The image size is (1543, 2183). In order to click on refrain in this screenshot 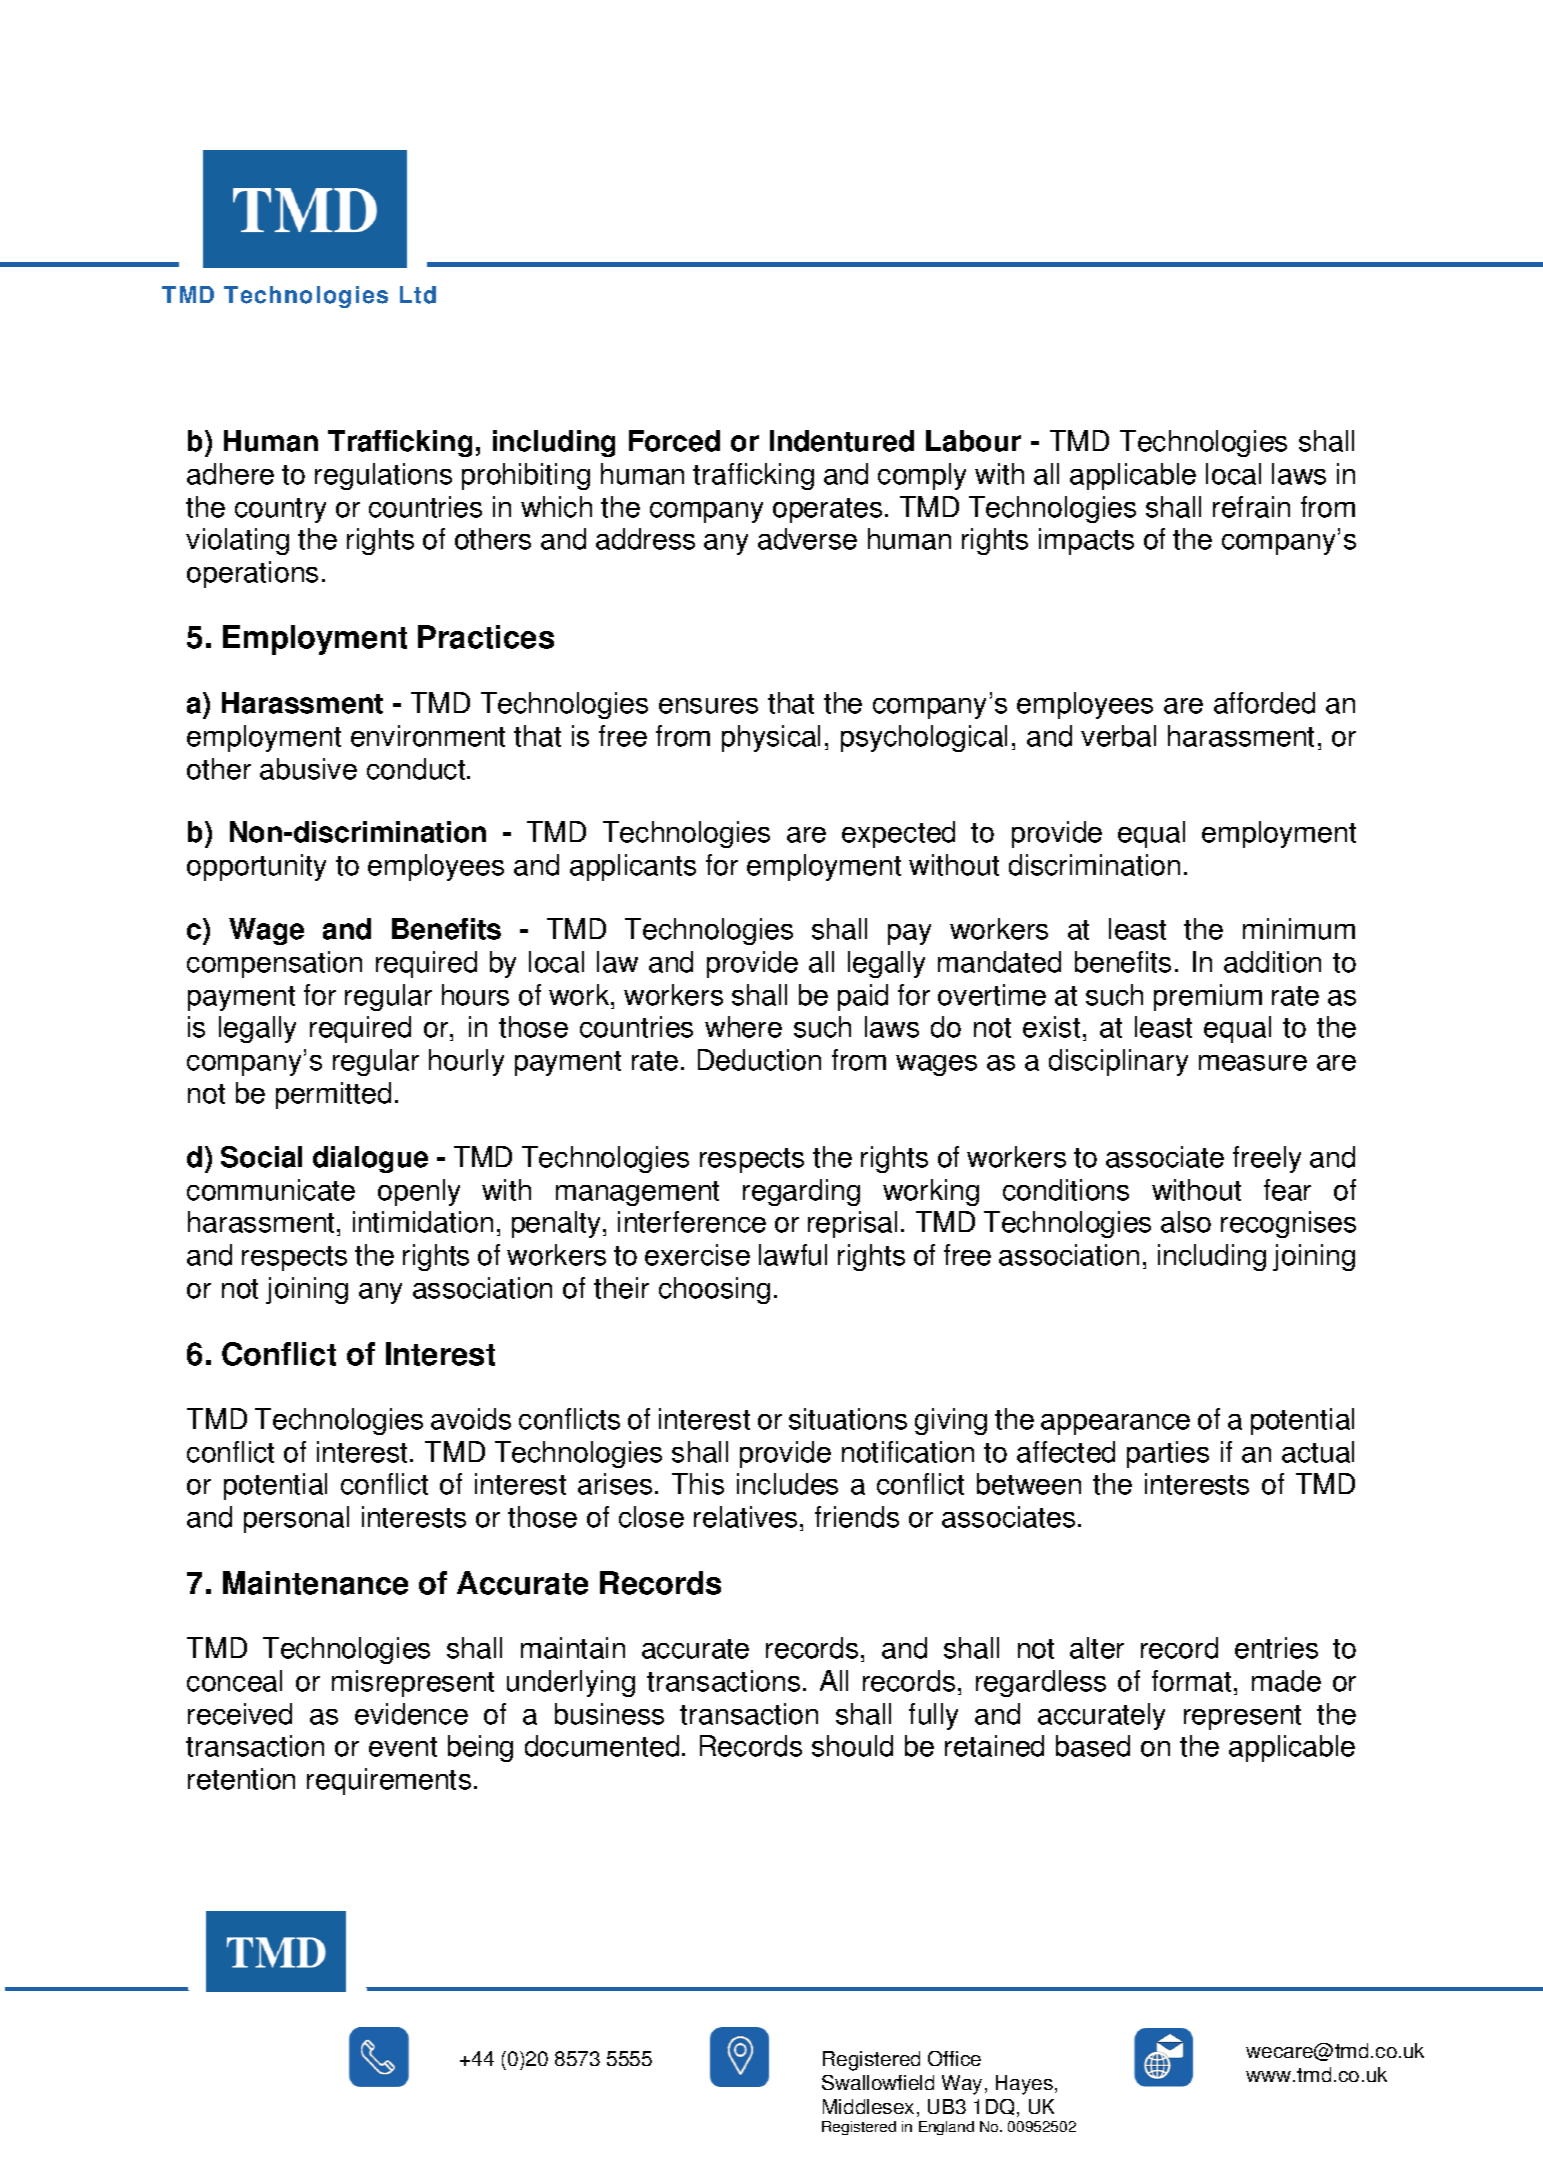, I will do `click(1251, 507)`.
